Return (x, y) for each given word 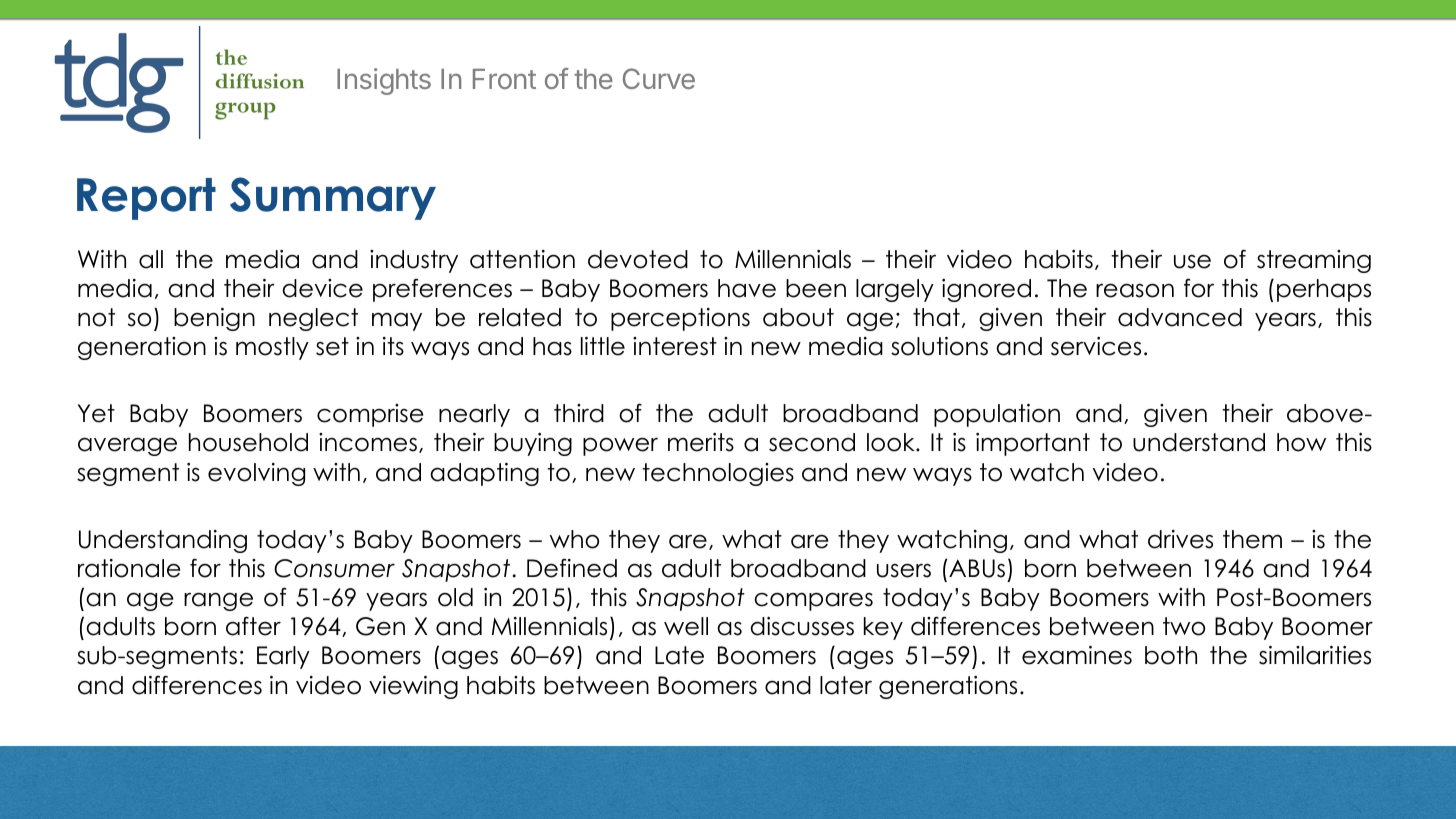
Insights (384, 81)
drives (1180, 539)
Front (504, 79)
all (151, 259)
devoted (638, 259)
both (1171, 655)
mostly (272, 348)
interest (675, 346)
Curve (659, 78)
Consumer (334, 568)
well (686, 626)
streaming (1314, 261)
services (1096, 346)
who (574, 539)
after (253, 626)
